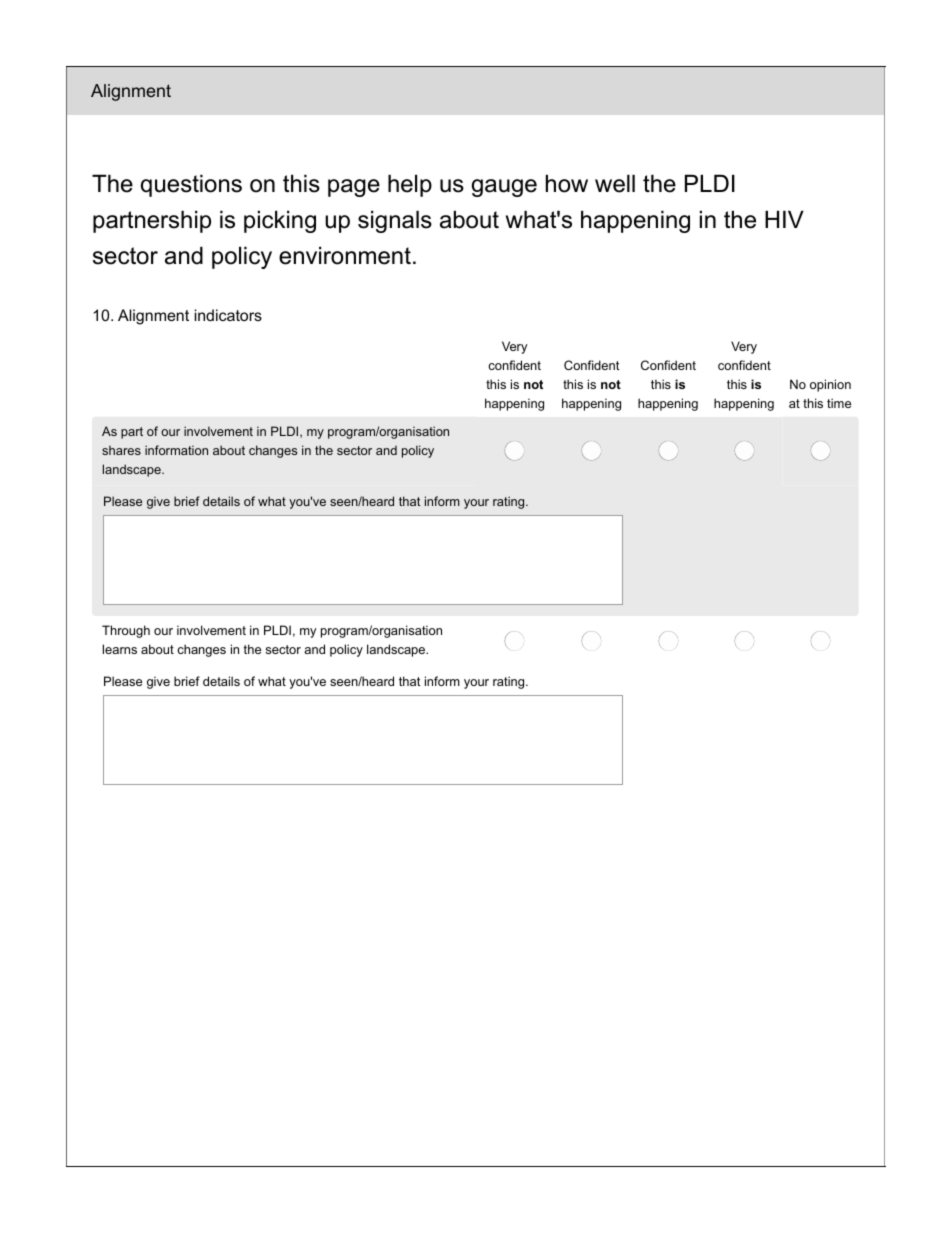 This page has width=952, height=1233. What do you see at coordinates (395, 221) in the page?
I see `signals` at bounding box center [395, 221].
